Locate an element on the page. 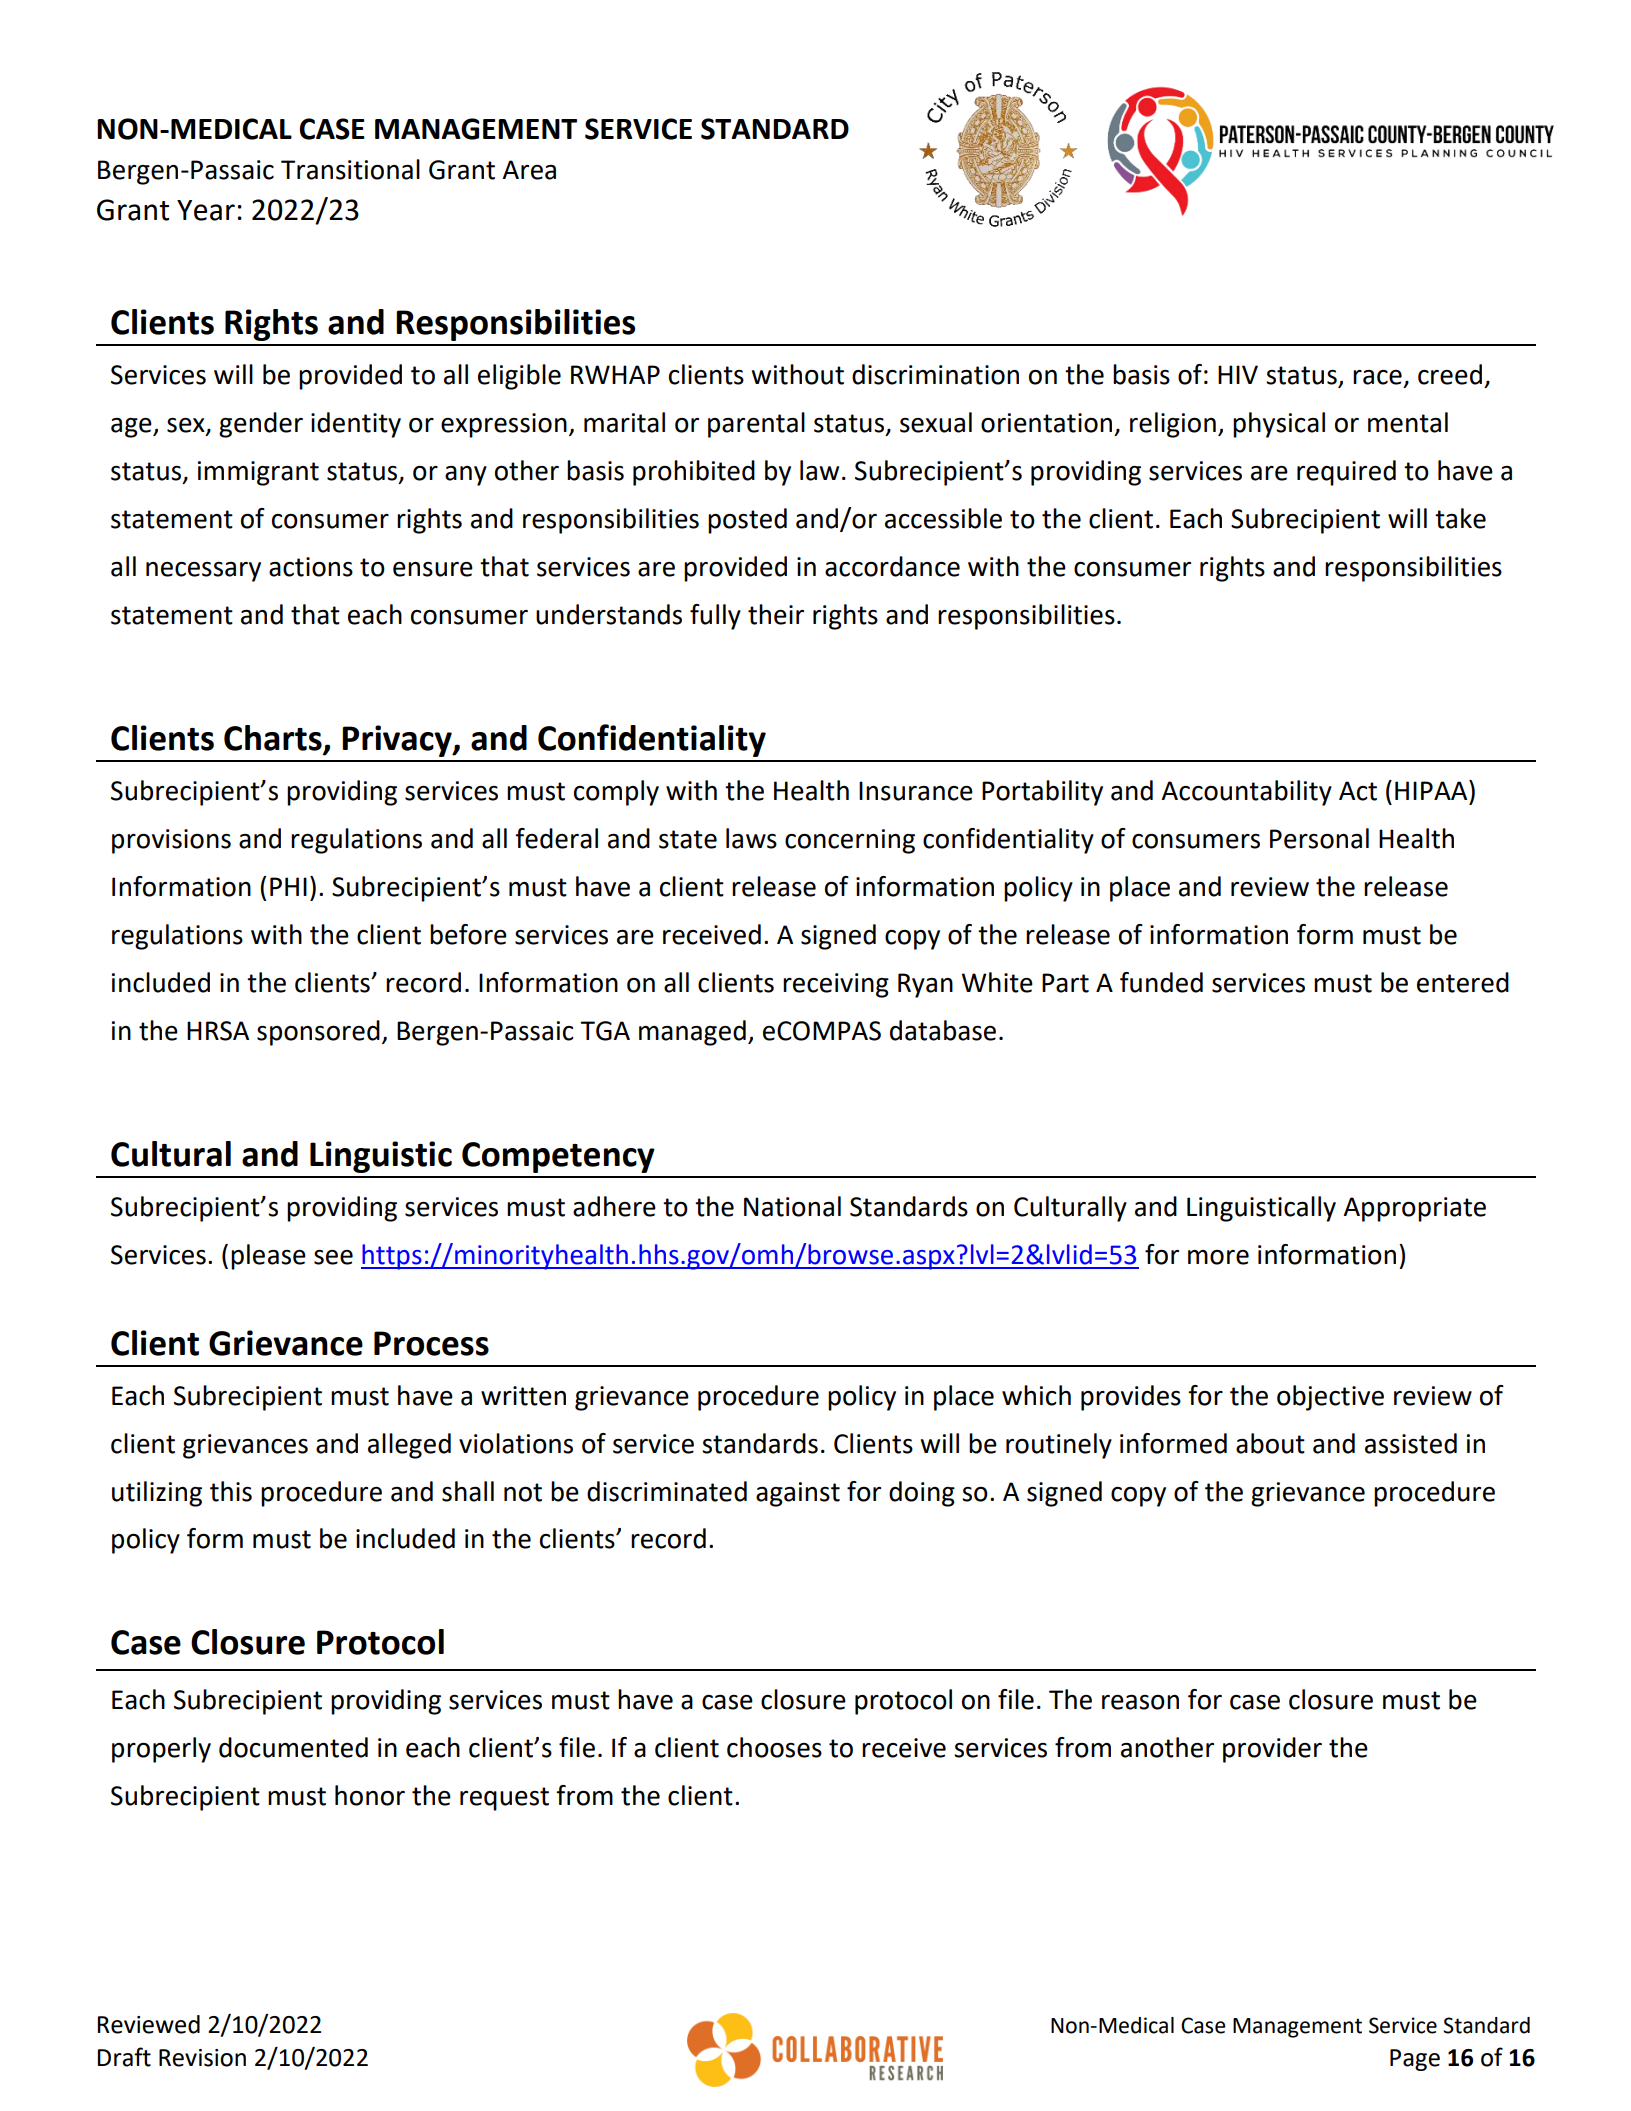 The height and width of the page is (2111, 1631). Page is located at coordinates (1415, 2060).
